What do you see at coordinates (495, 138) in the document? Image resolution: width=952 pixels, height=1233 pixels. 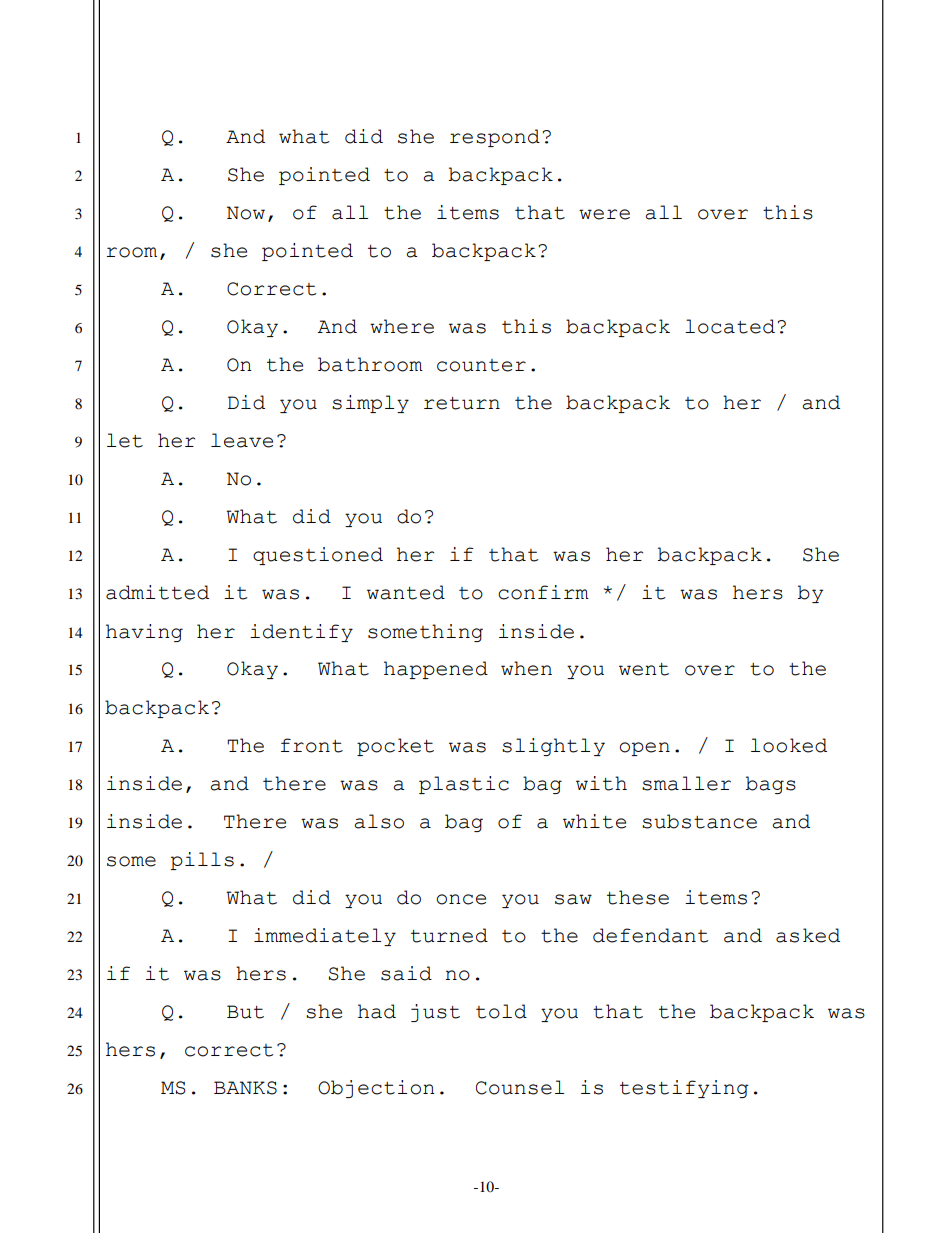 I see `respond` at bounding box center [495, 138].
